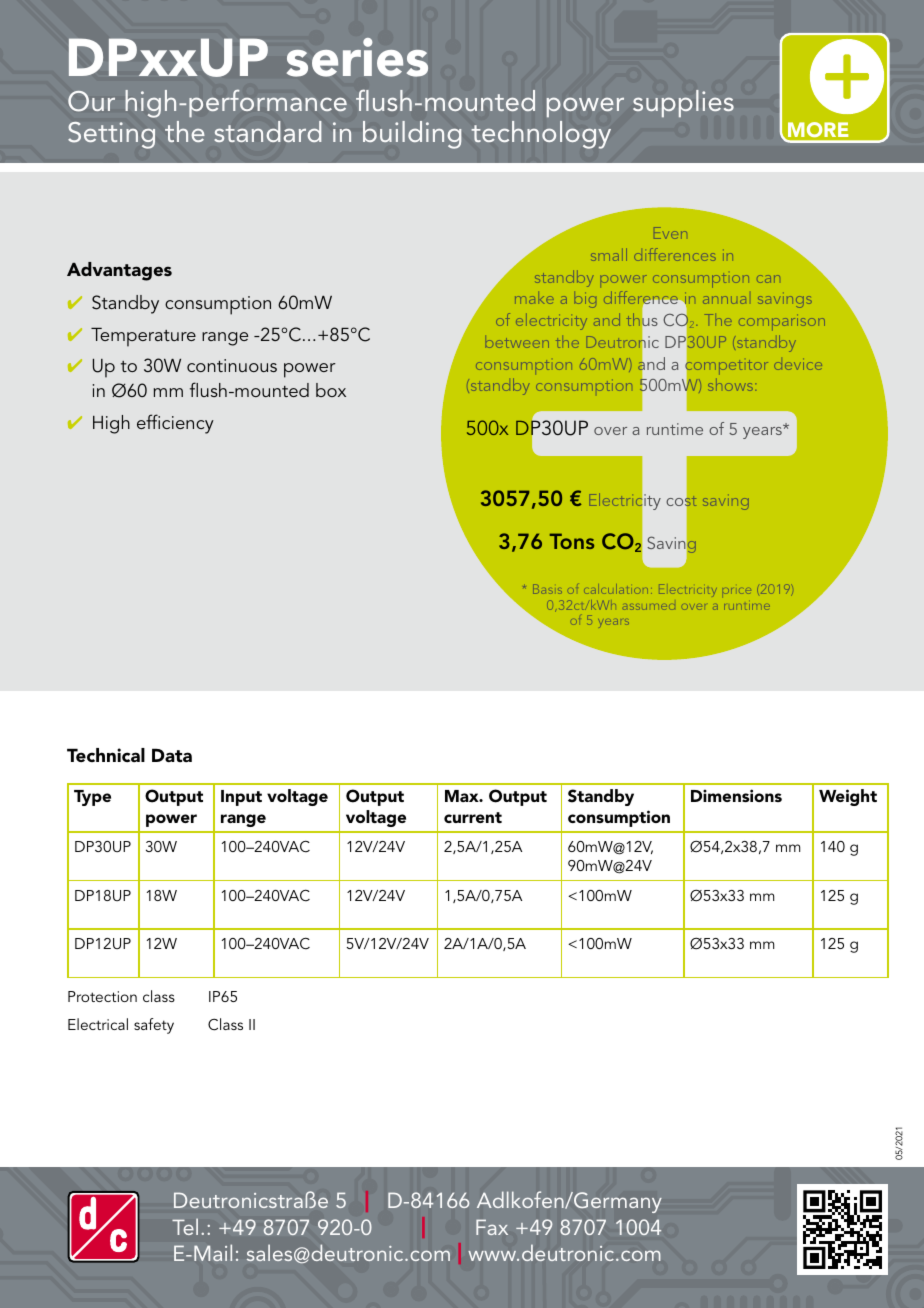  I want to click on Data, so click(172, 755).
